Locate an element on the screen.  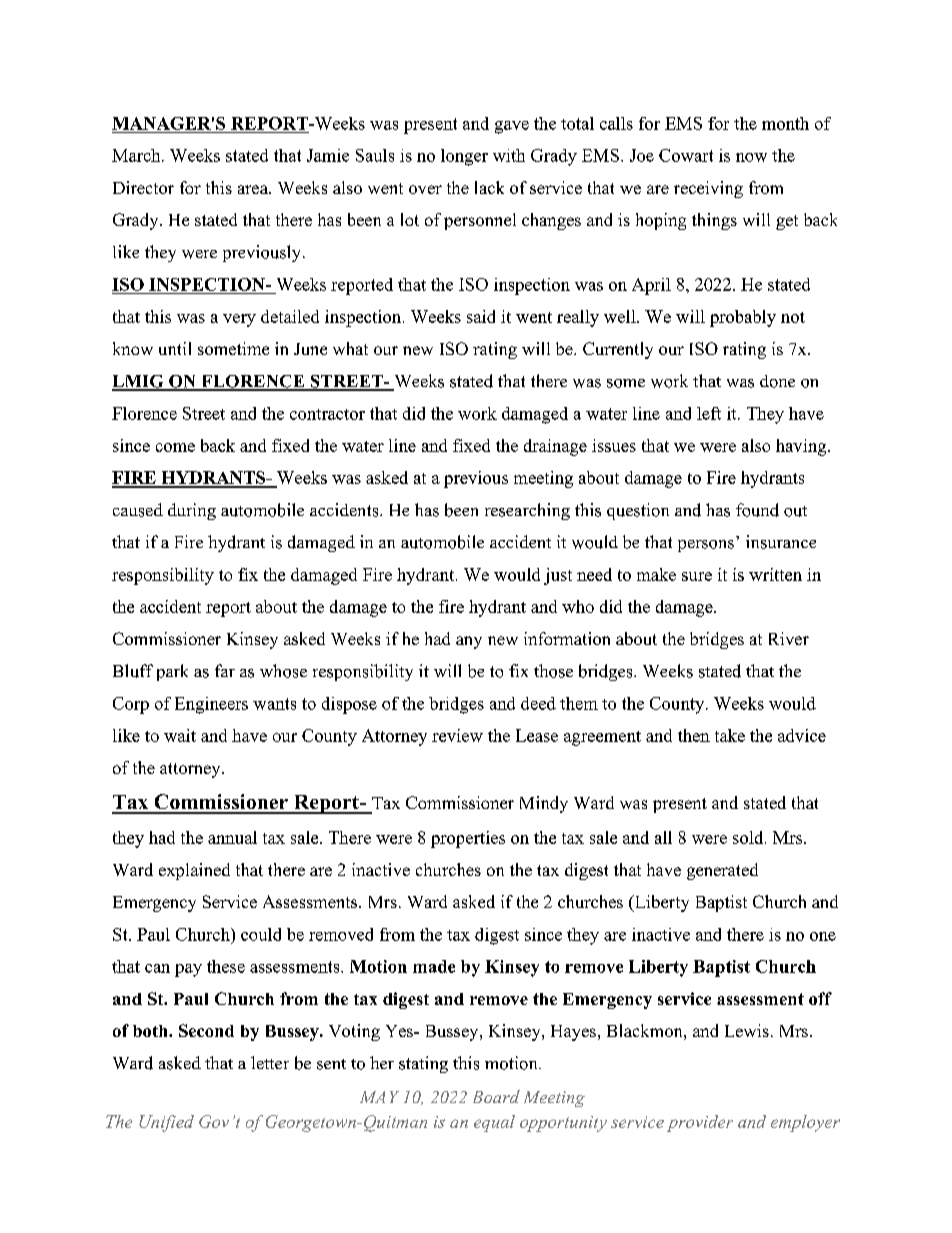
found is located at coordinates (757, 510).
